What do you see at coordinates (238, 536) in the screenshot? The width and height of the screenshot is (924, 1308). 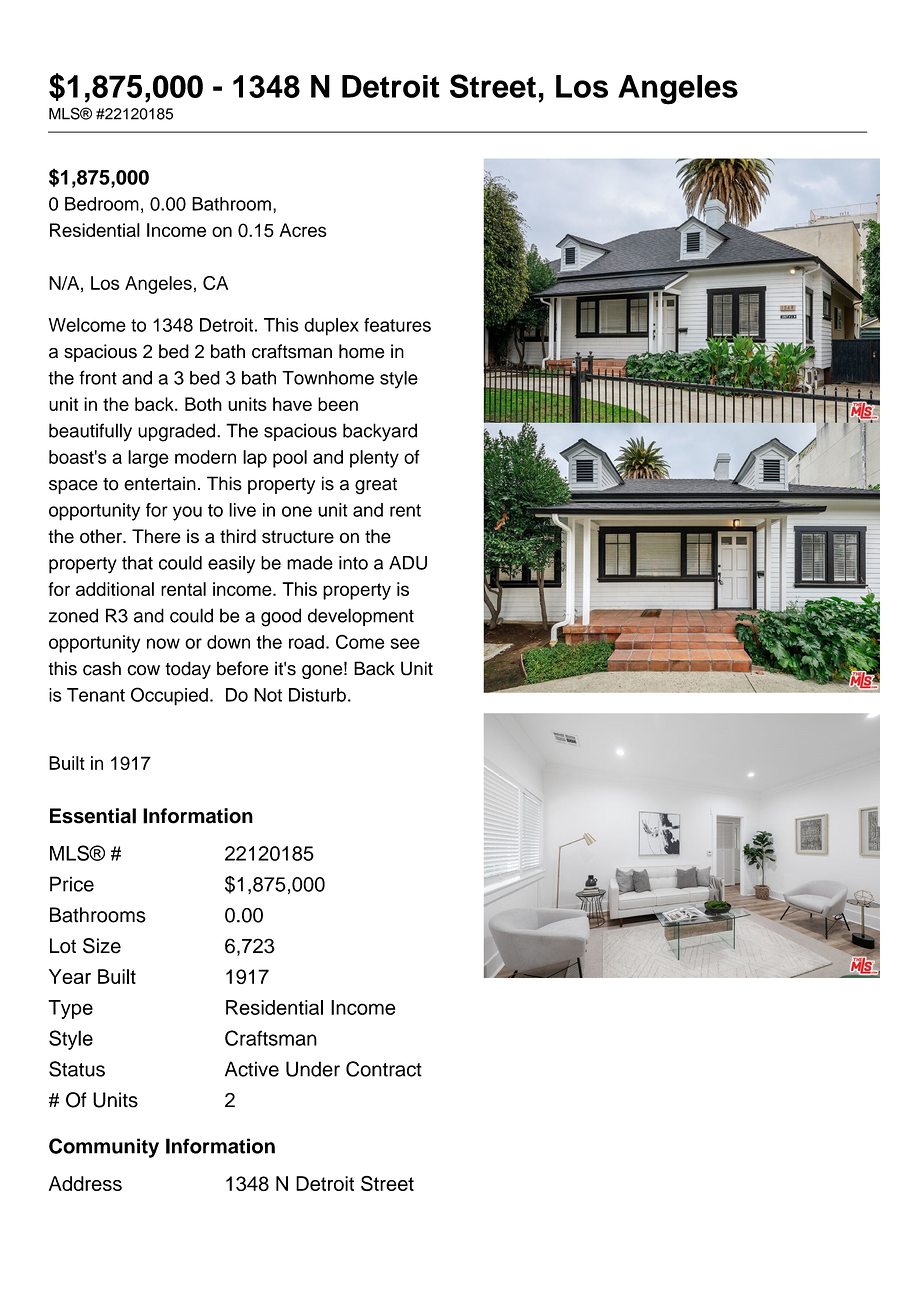 I see `third` at bounding box center [238, 536].
